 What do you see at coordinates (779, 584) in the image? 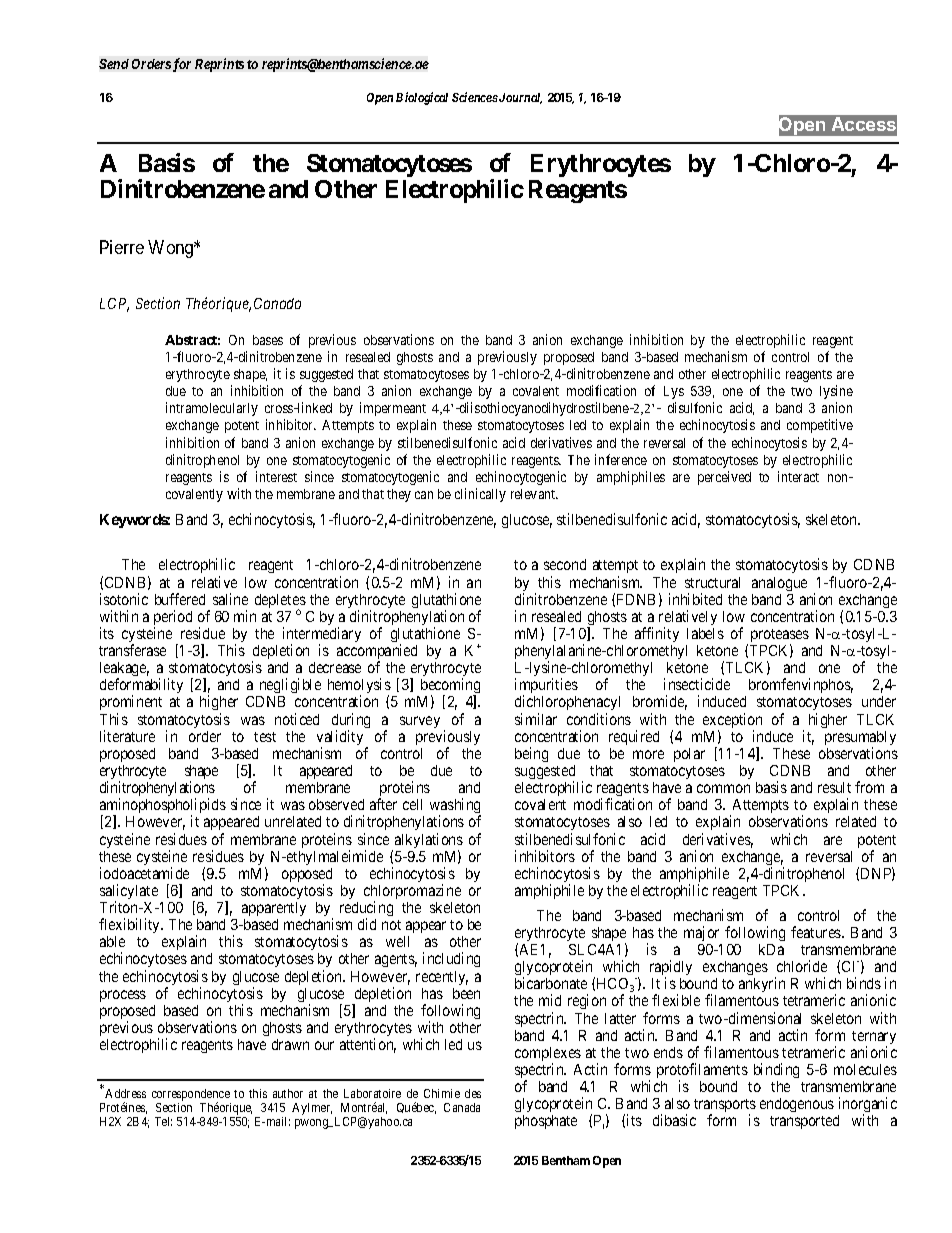
I see `analogue` at bounding box center [779, 584].
